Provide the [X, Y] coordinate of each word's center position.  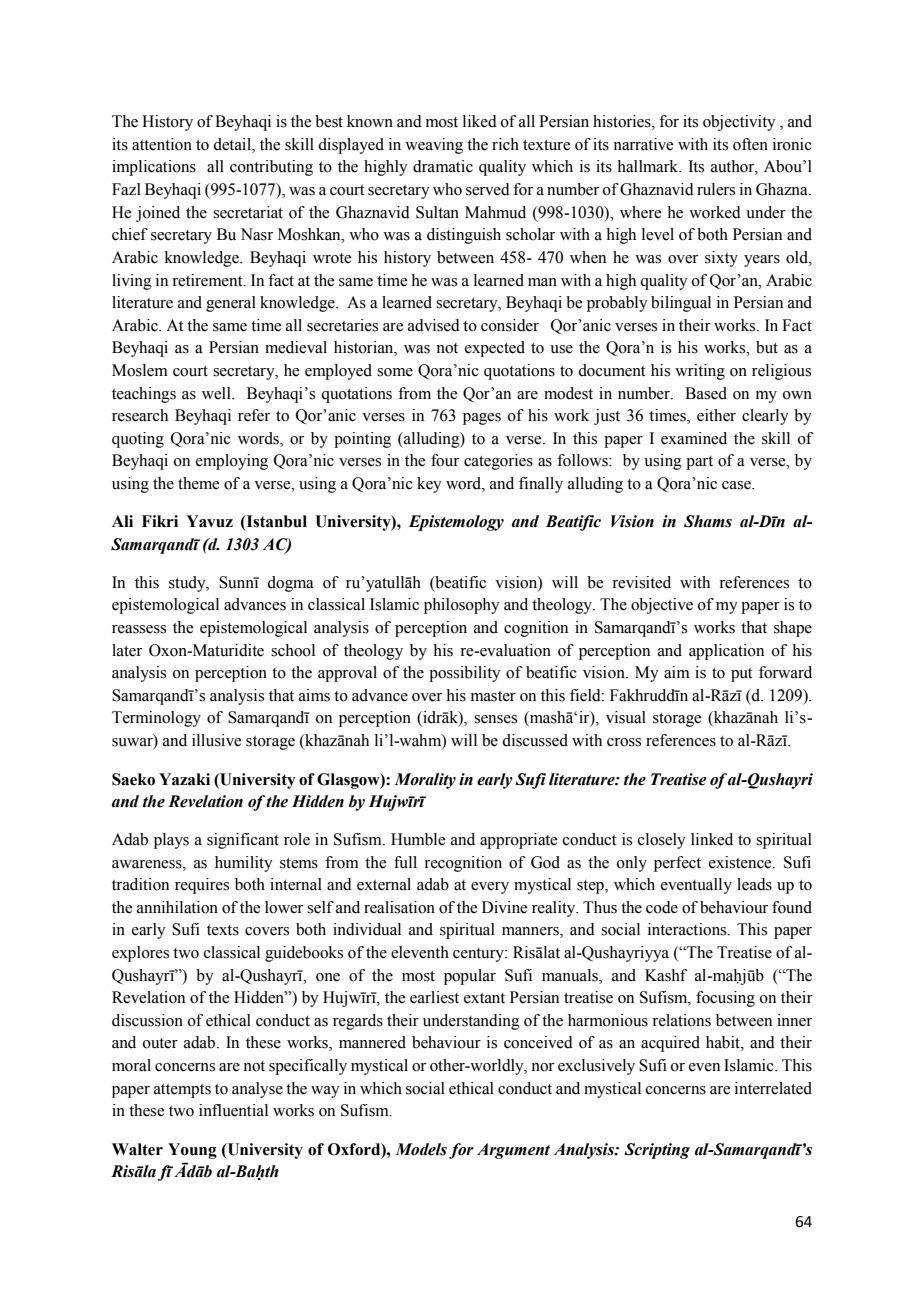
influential [233, 1110]
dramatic [443, 166]
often [750, 144]
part [699, 463]
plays [171, 841]
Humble [418, 839]
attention [162, 144]
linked [712, 839]
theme [198, 483]
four [445, 460]
